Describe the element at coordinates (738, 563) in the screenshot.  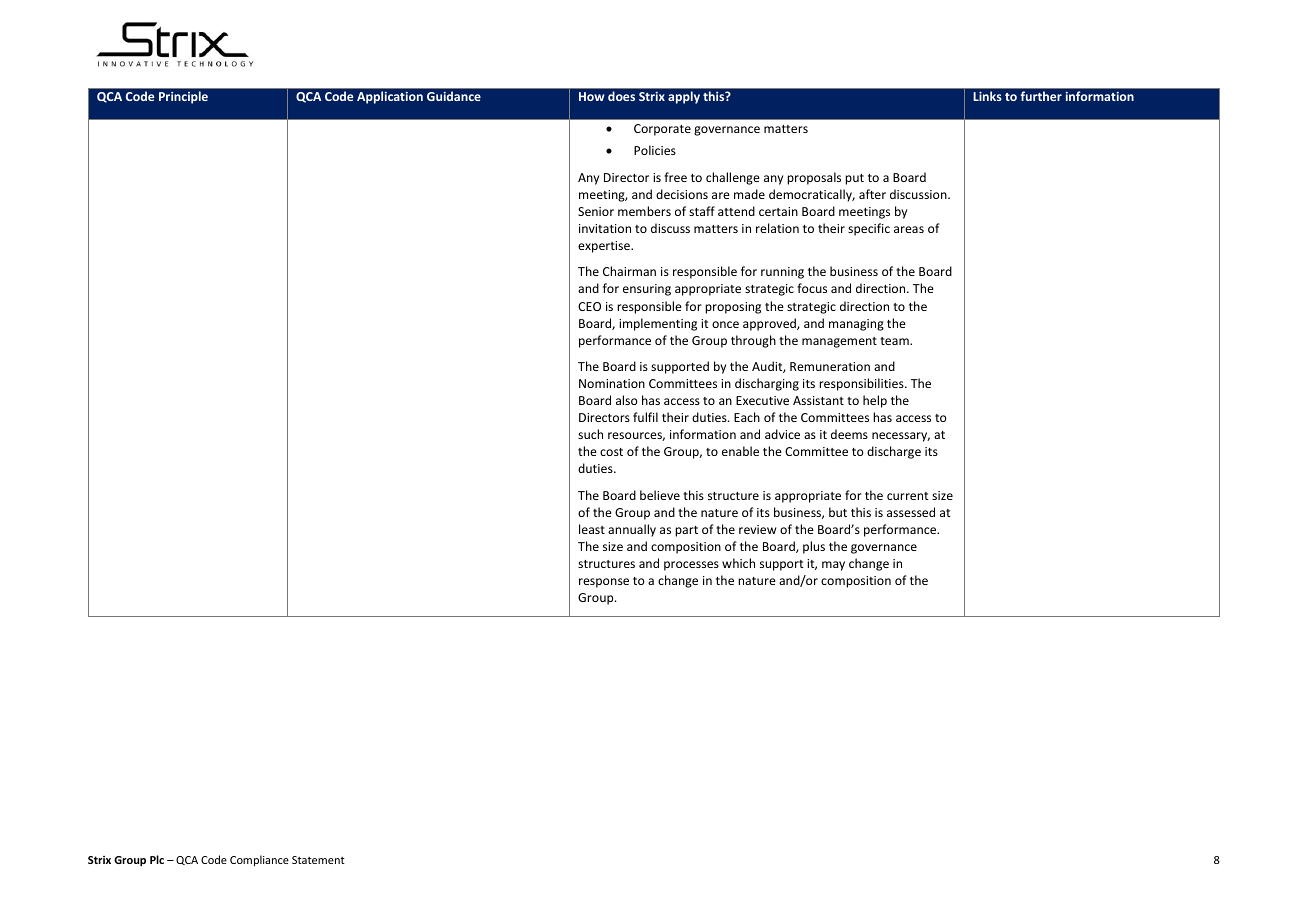
I see `which` at that location.
